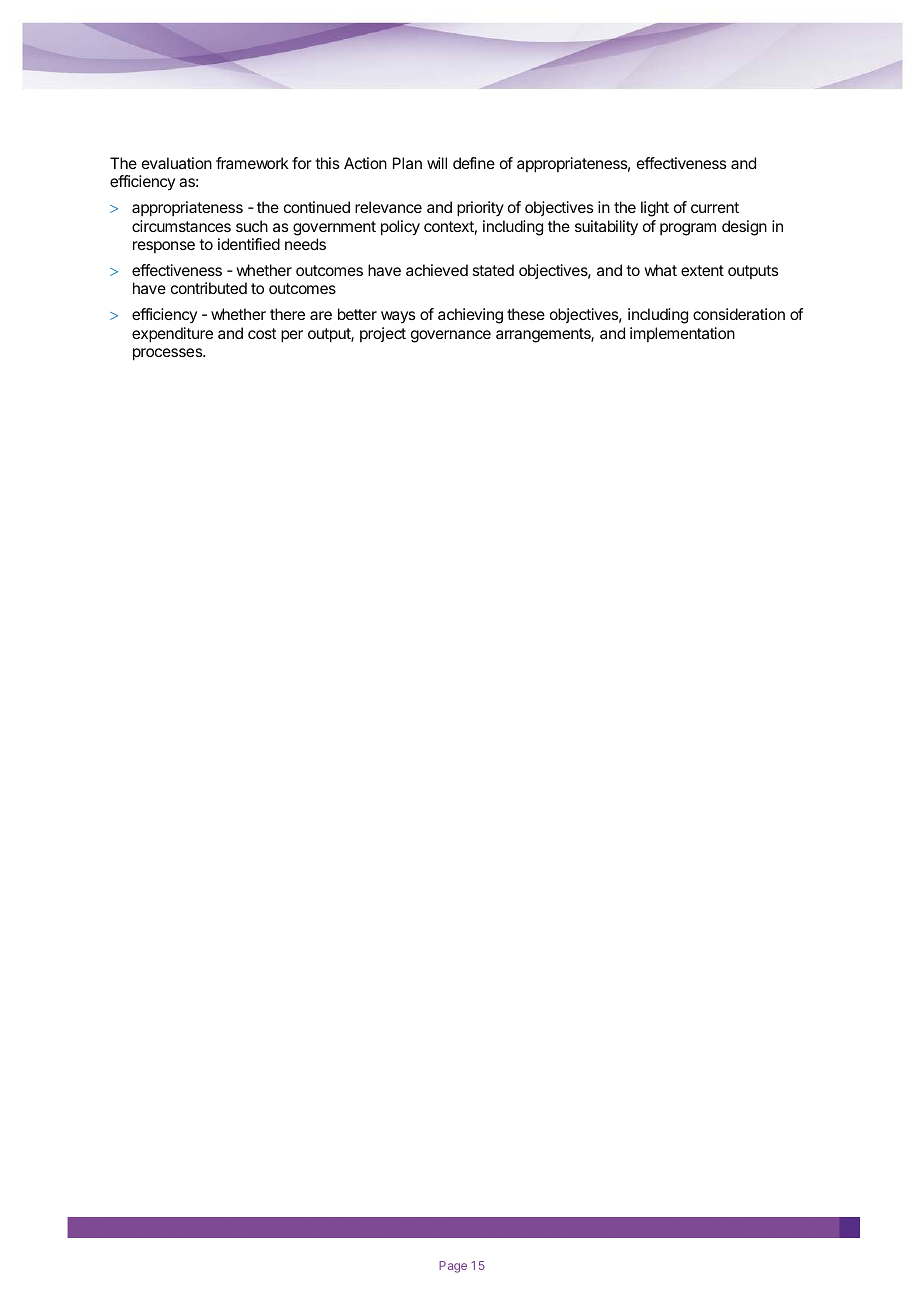  Describe the element at coordinates (453, 1267) in the document. I see `Page` at that location.
